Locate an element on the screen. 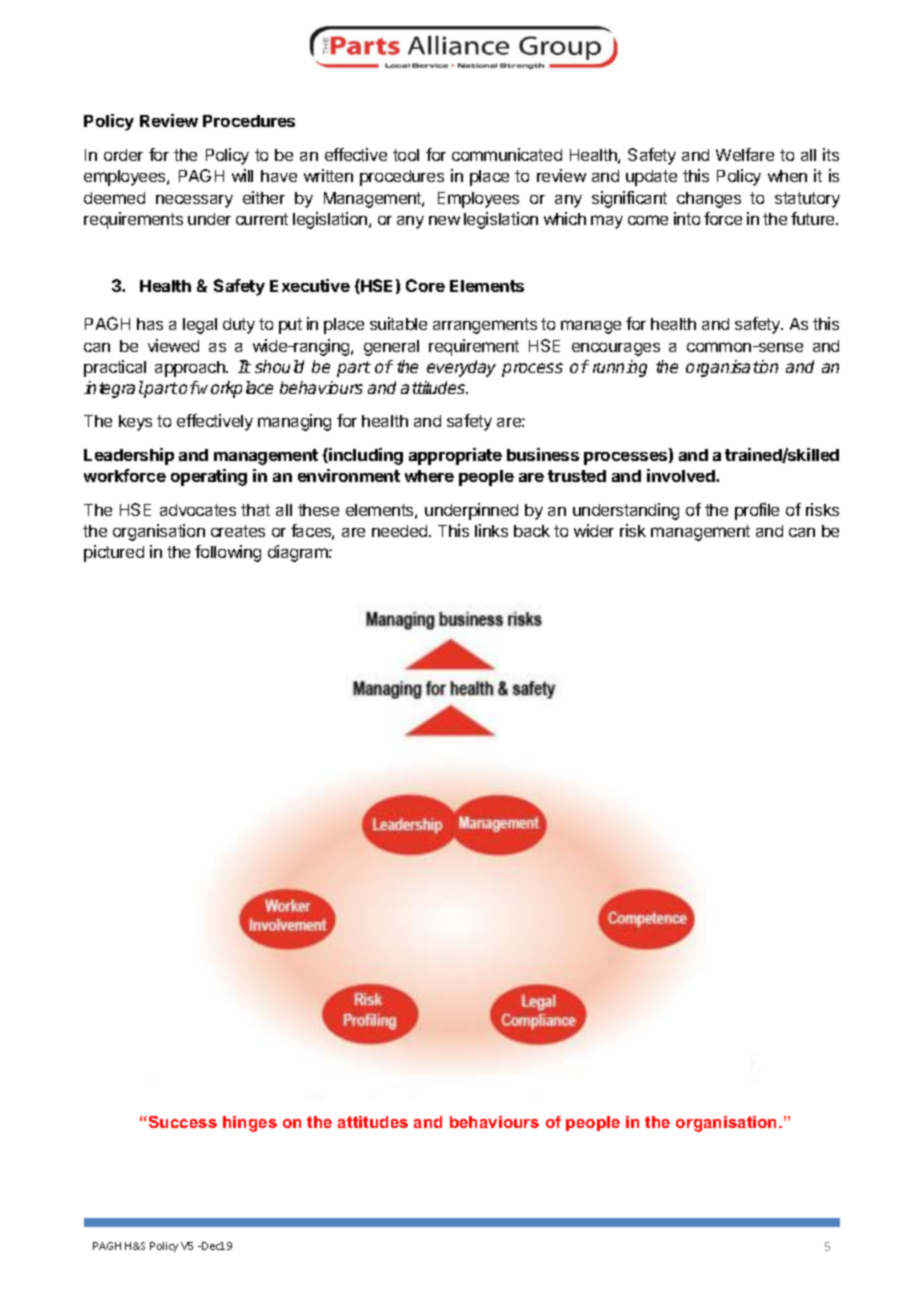 The height and width of the screenshot is (1308, 924). back is located at coordinates (532, 531).
